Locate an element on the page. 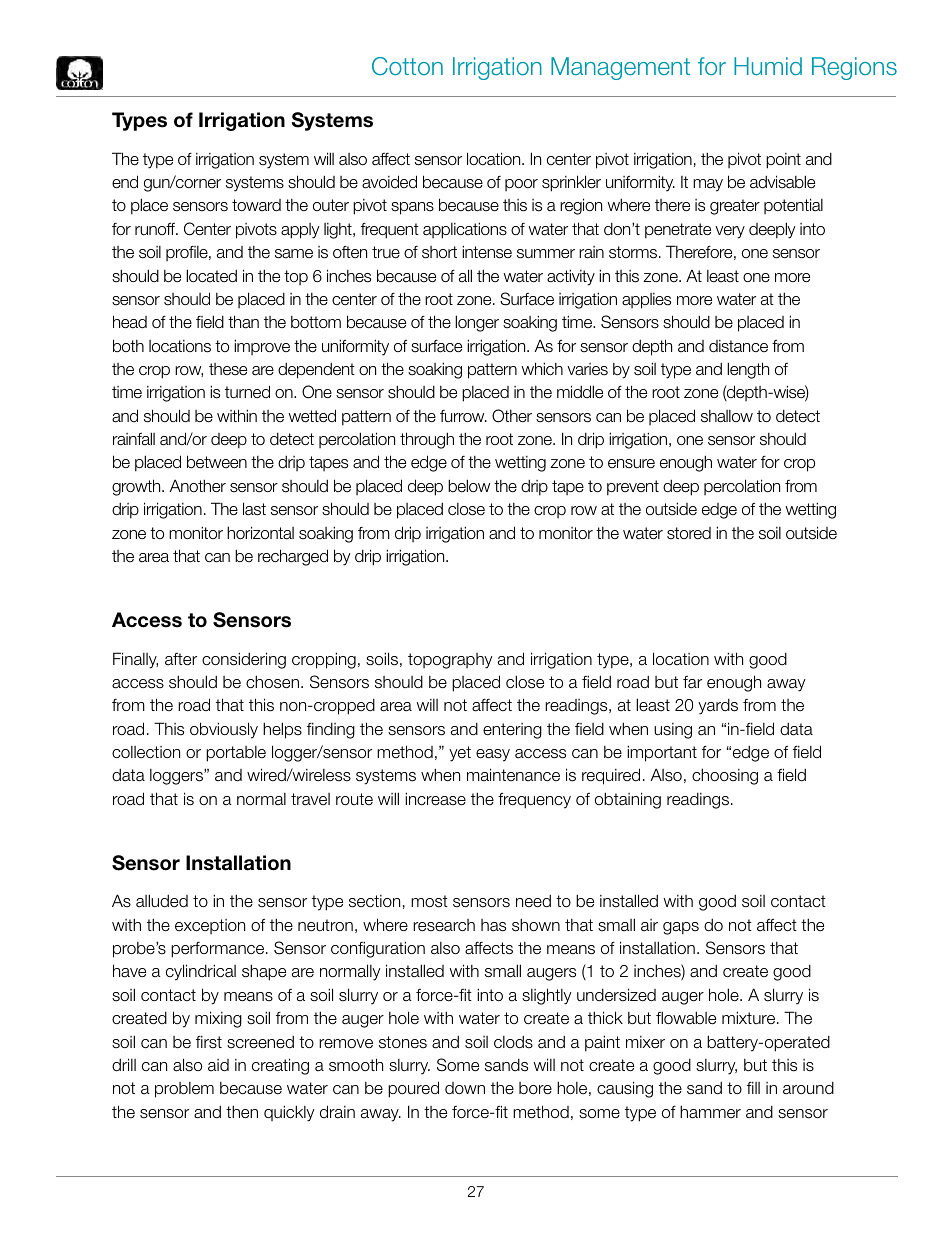 The width and height of the image is (952, 1233). portable is located at coordinates (236, 754).
